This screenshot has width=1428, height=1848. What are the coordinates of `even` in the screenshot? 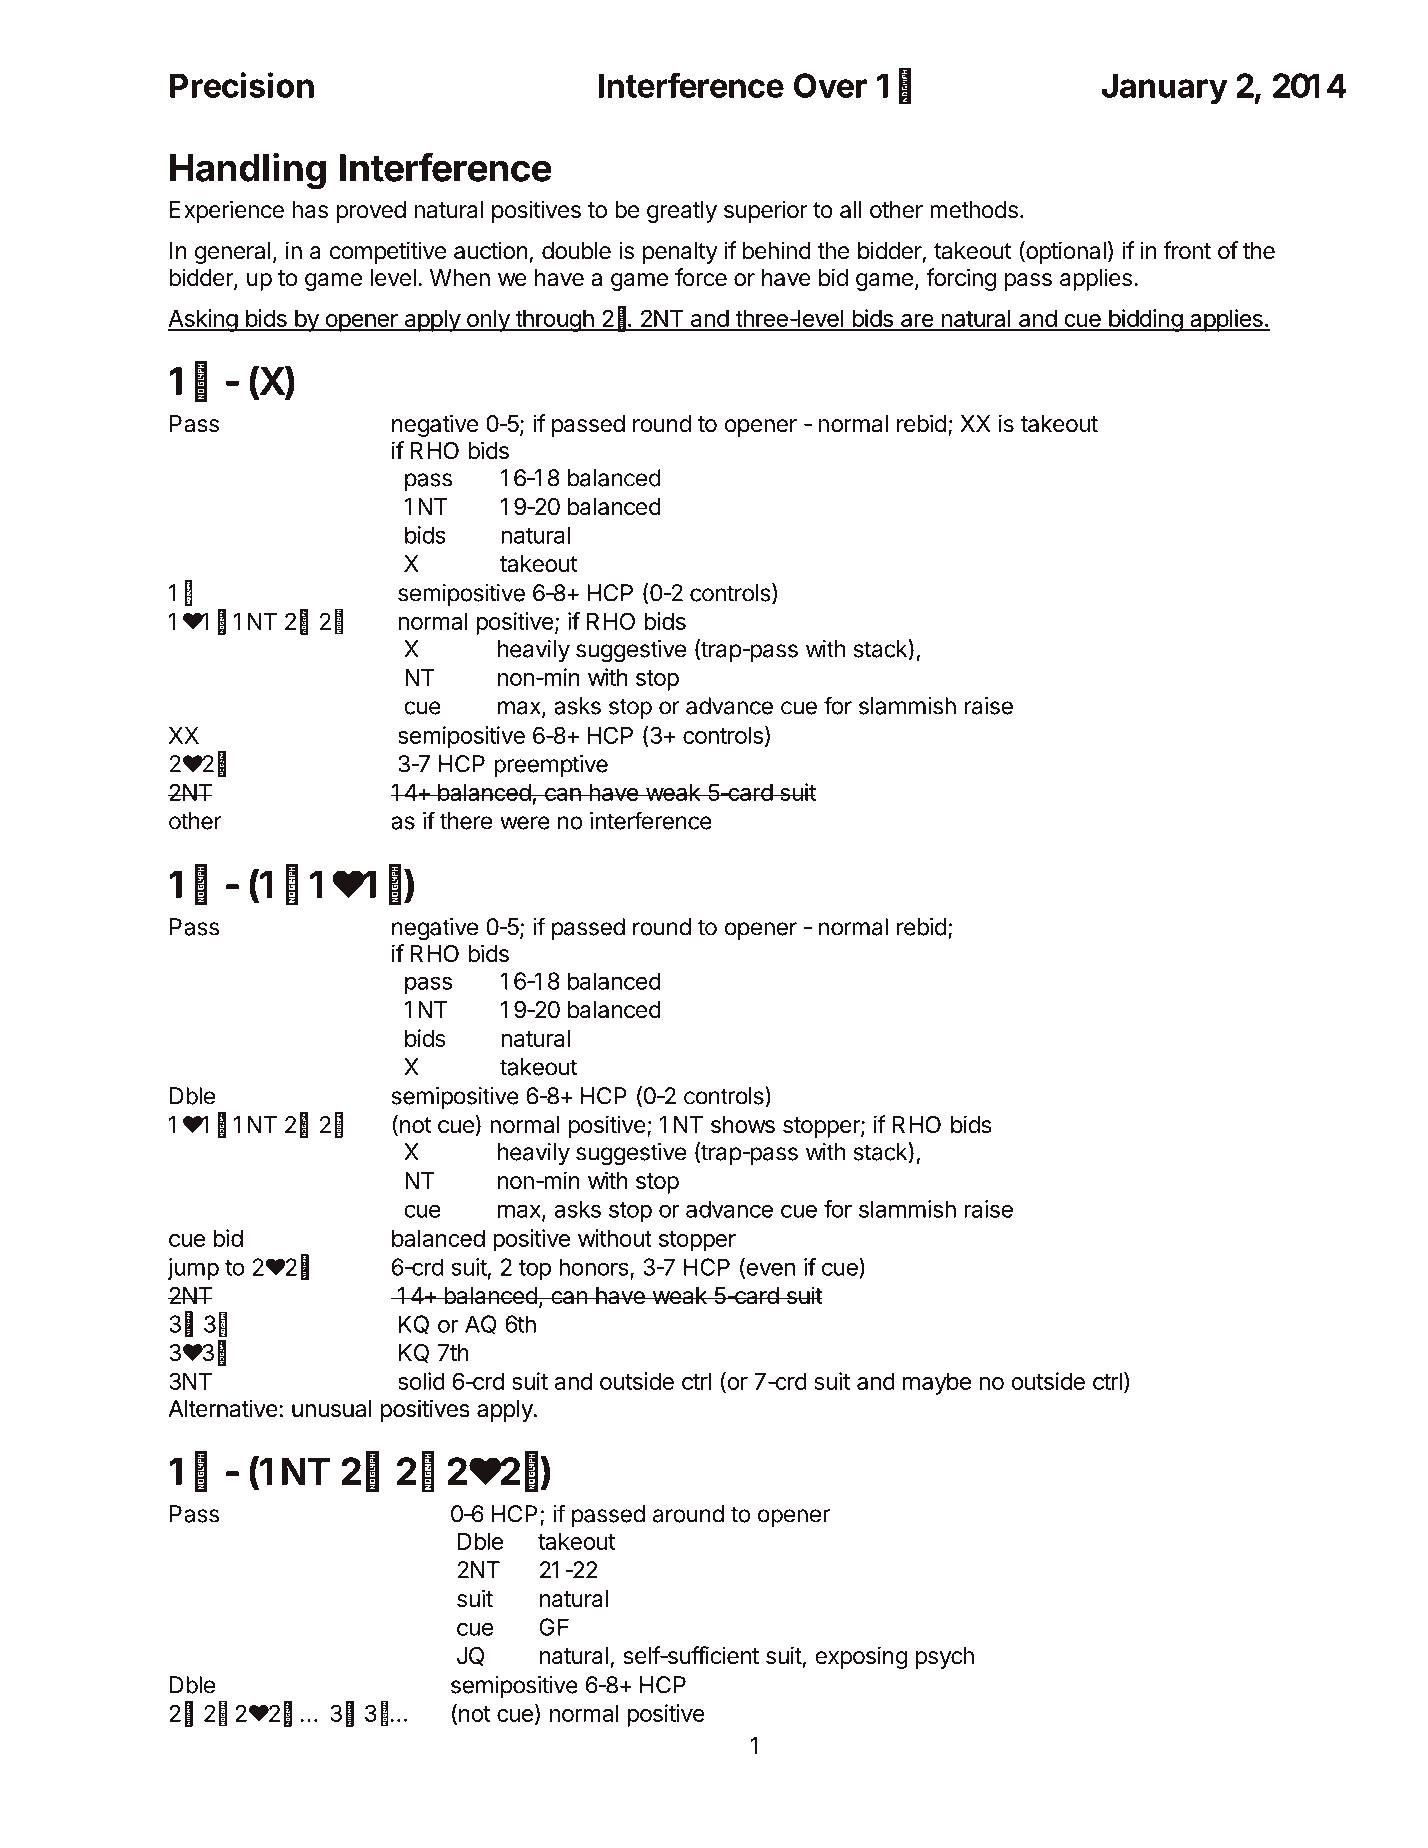 It's located at (769, 1270).
